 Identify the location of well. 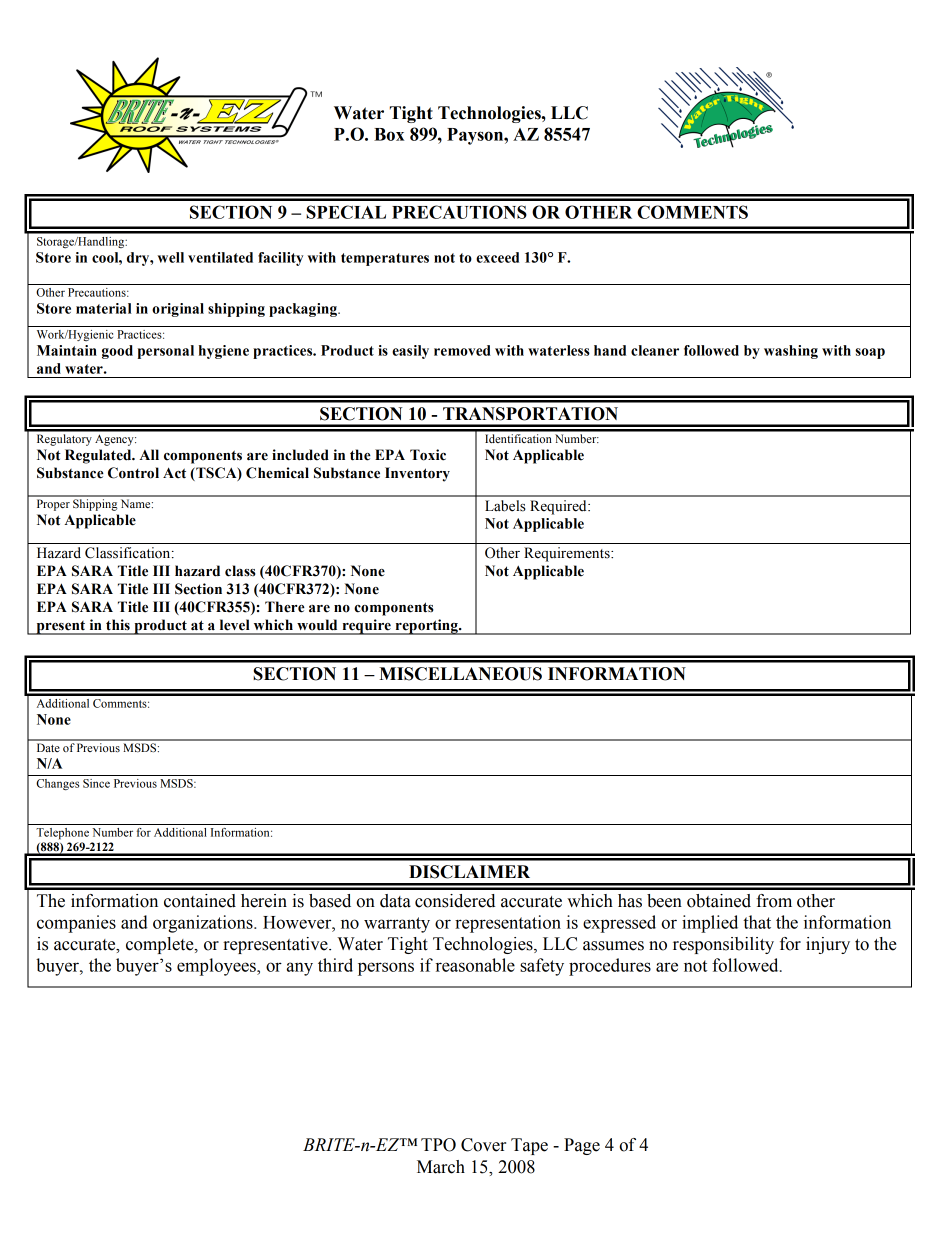
(170, 257).
